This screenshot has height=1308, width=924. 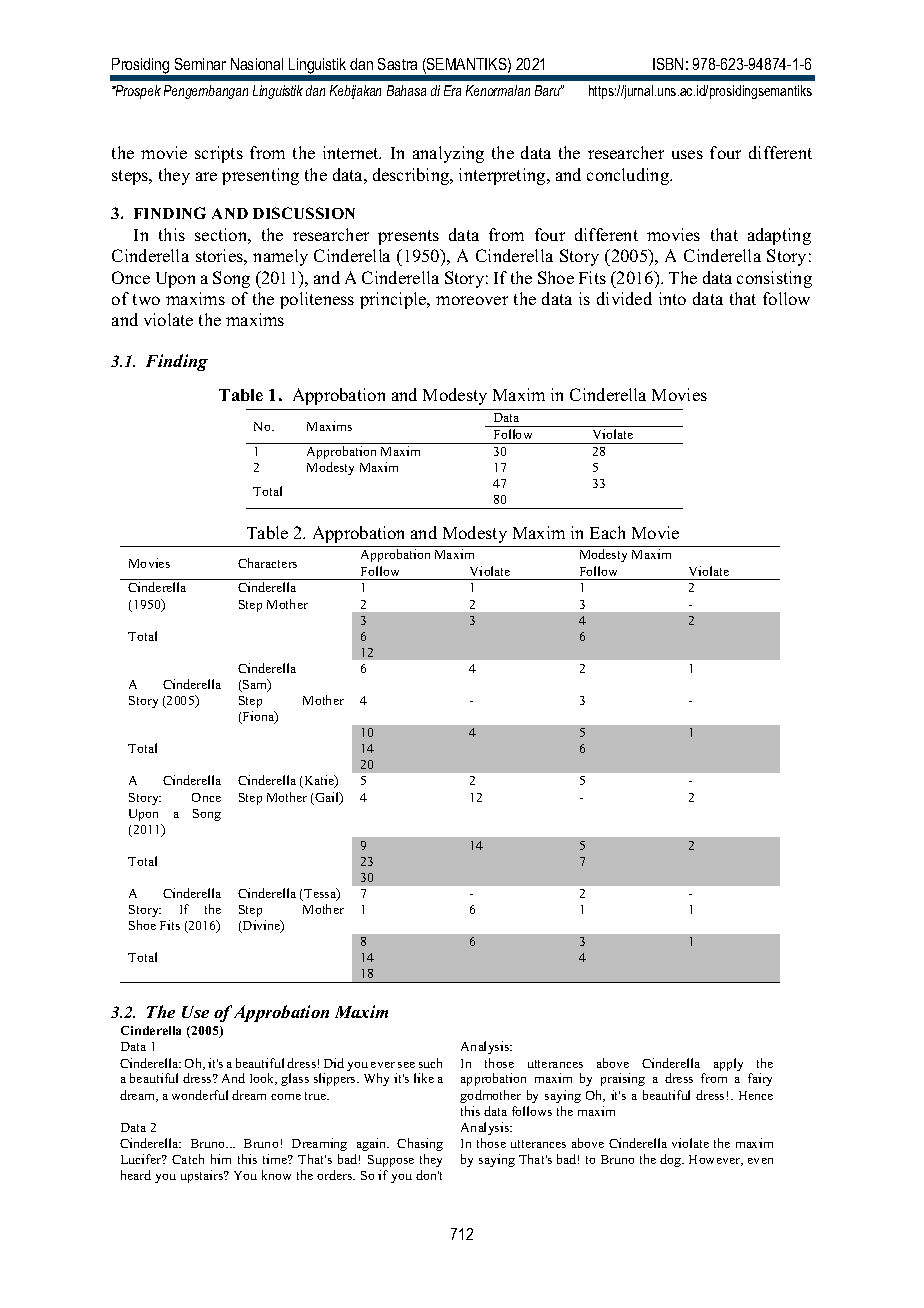 I want to click on into, so click(x=672, y=298).
